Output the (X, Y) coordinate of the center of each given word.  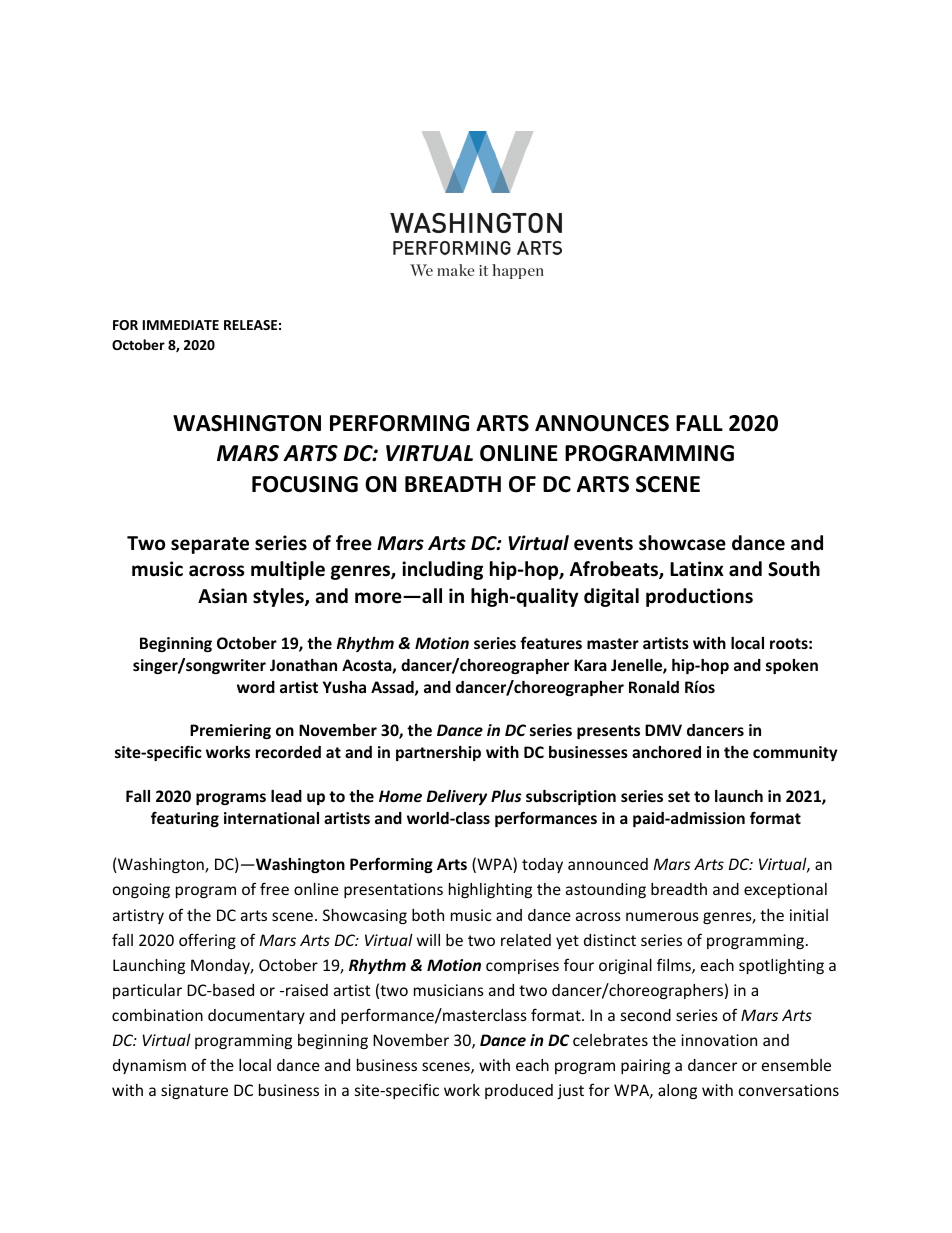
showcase (682, 543)
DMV (663, 730)
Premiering (230, 731)
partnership (438, 753)
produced (519, 1091)
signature (194, 1091)
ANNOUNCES (602, 423)
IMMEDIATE (181, 325)
